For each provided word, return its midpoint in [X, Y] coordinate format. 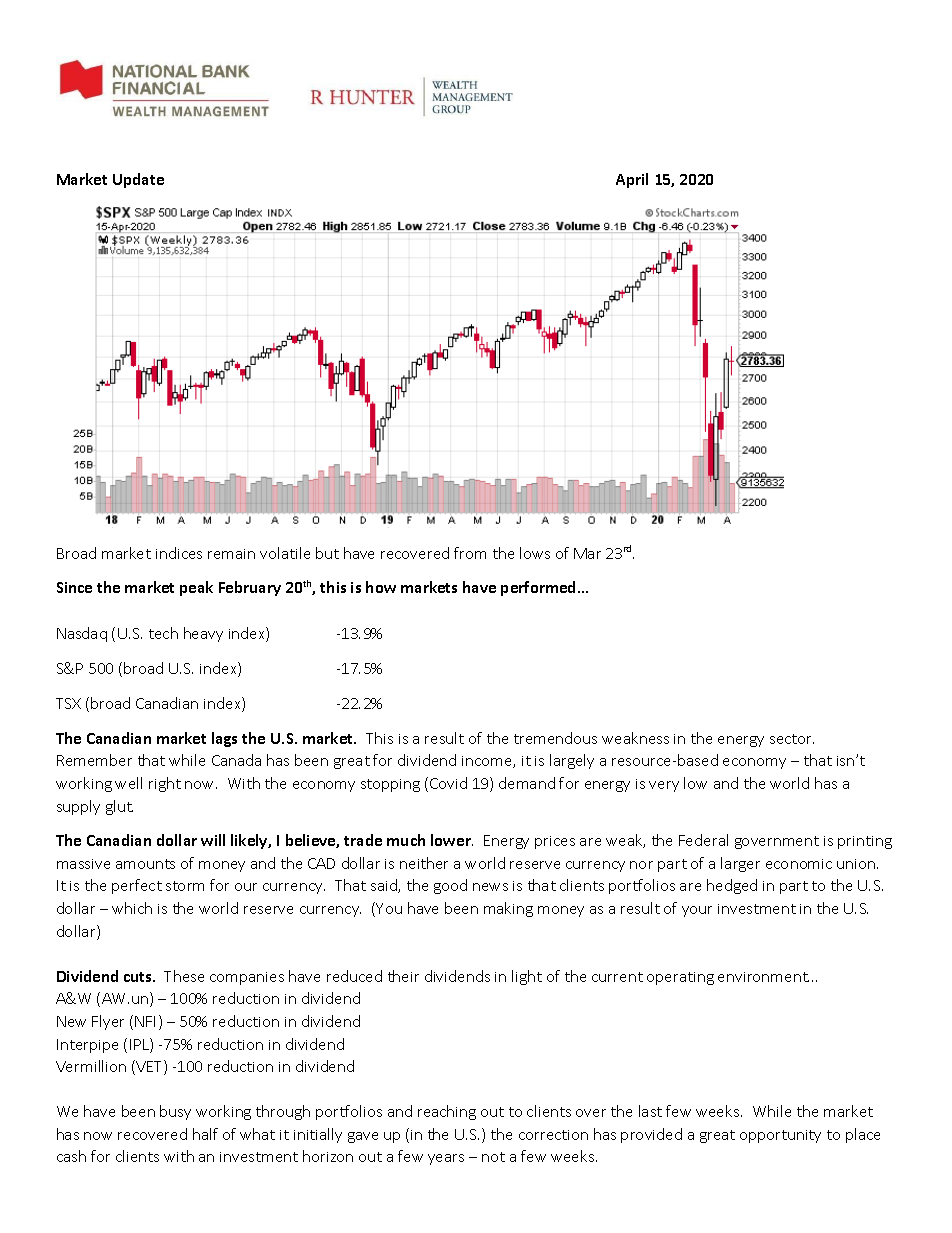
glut [119, 807]
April [632, 180]
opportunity [780, 1136]
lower [452, 840]
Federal [703, 840]
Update [138, 180]
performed [540, 588]
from [470, 553]
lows [535, 553]
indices [179, 553]
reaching [447, 1112]
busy [175, 1112]
